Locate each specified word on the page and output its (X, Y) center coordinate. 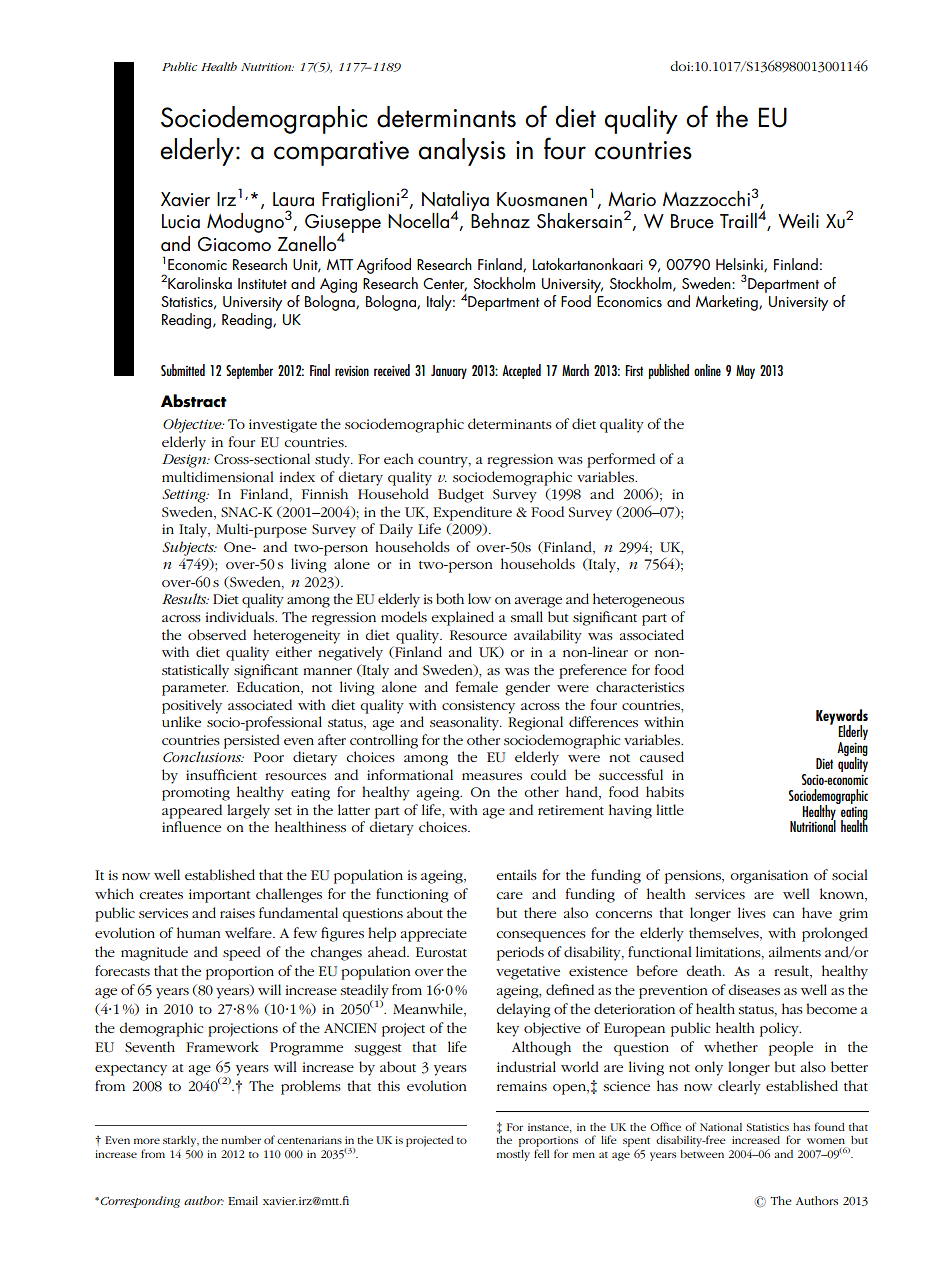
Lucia (181, 221)
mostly (513, 1155)
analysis (462, 152)
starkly (181, 1141)
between (702, 1154)
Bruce (692, 221)
